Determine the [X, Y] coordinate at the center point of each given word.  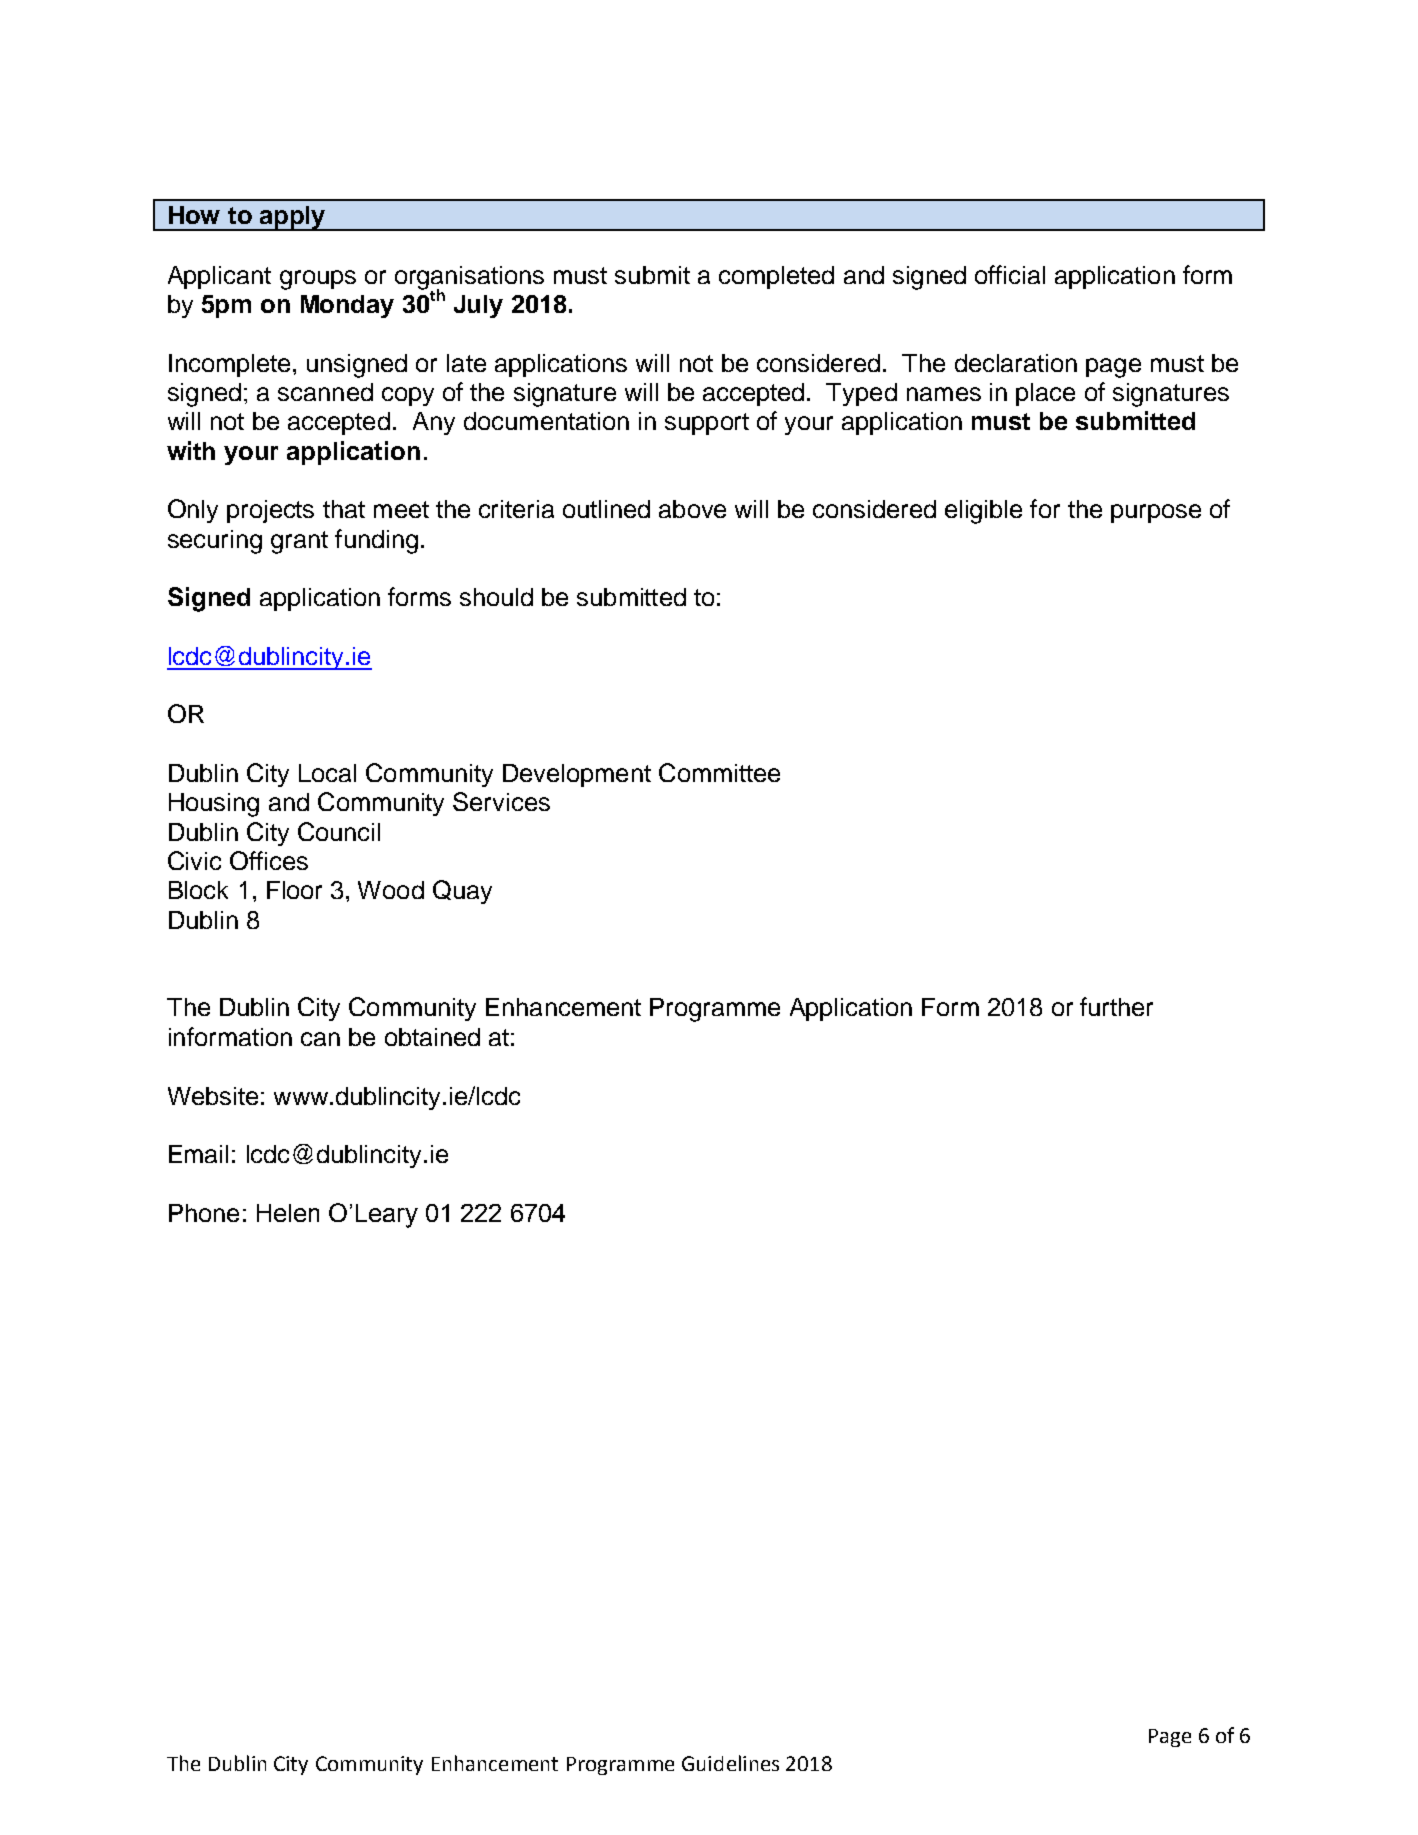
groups [318, 280]
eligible [983, 512]
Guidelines [730, 1763]
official [1010, 274]
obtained [432, 1037]
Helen [288, 1213]
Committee [719, 772]
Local [327, 773]
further [1116, 1006]
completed [776, 277]
